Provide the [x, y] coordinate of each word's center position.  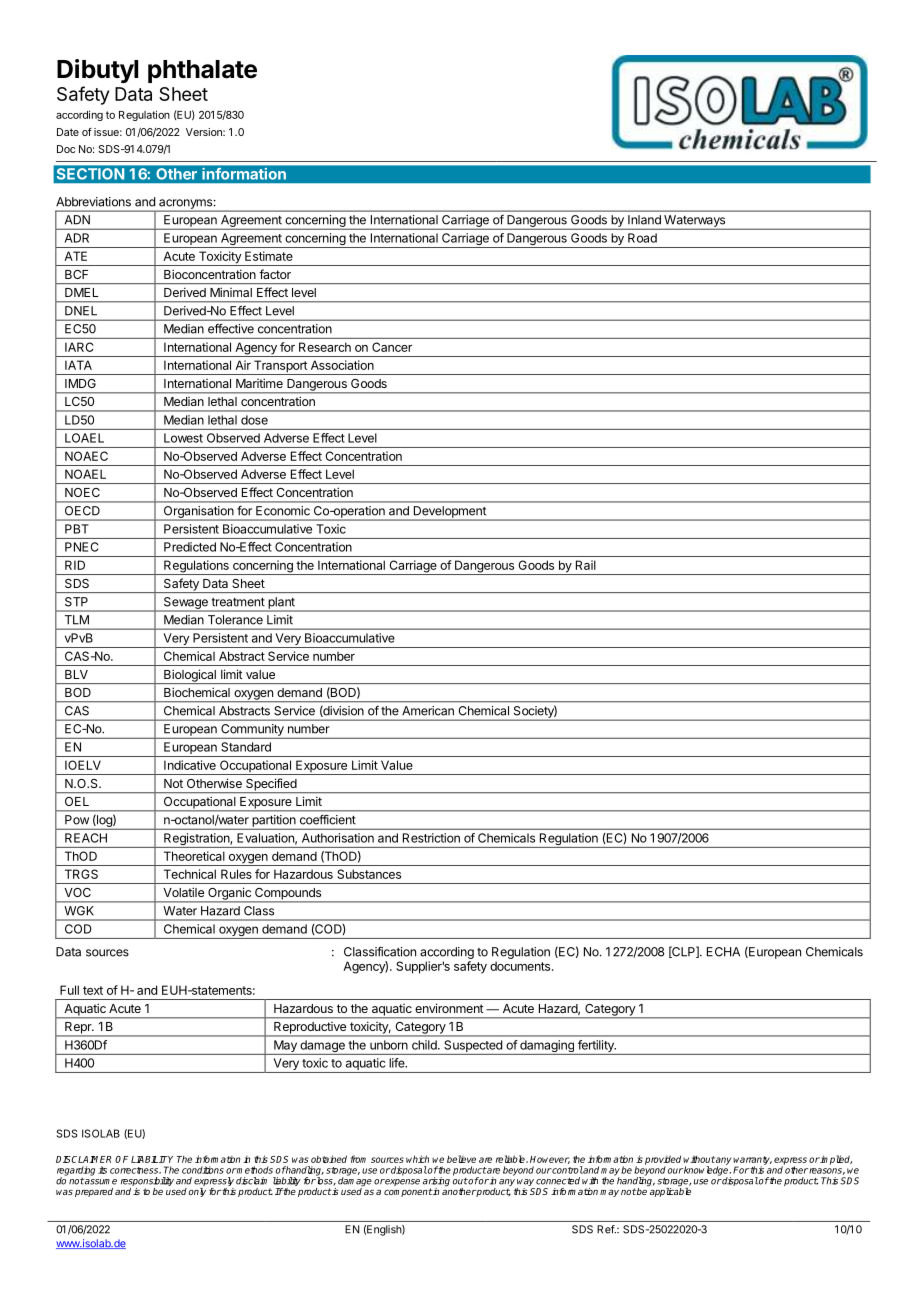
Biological [190, 676]
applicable [669, 1191]
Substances [369, 874]
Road [642, 238]
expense [402, 1182]
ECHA [723, 952]
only [197, 1192]
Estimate [269, 256]
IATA [78, 365]
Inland [644, 220]
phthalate [202, 71]
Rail [586, 565]
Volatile [183, 892]
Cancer [392, 347]
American [428, 711]
